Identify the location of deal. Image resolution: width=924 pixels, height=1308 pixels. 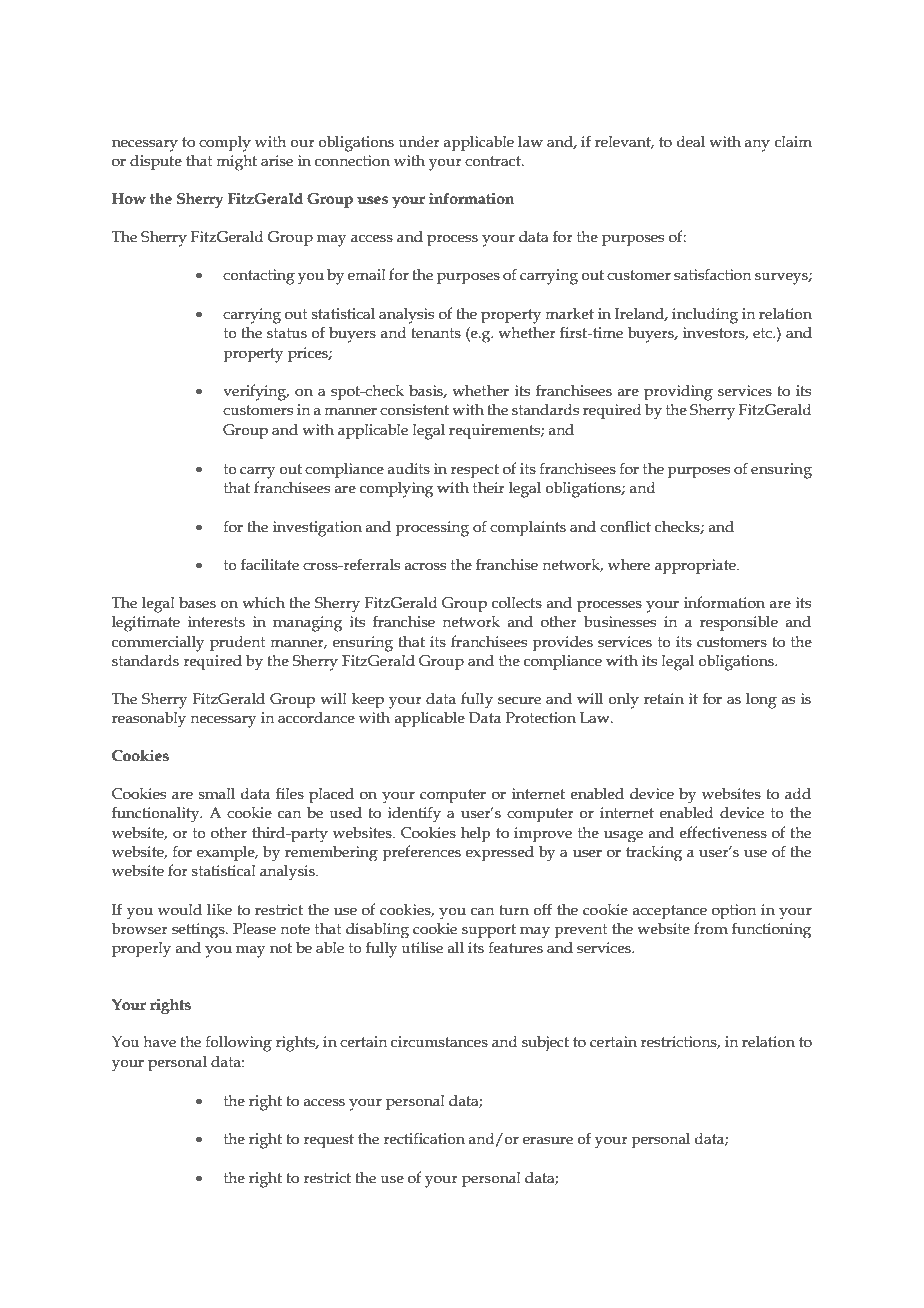
(691, 142).
